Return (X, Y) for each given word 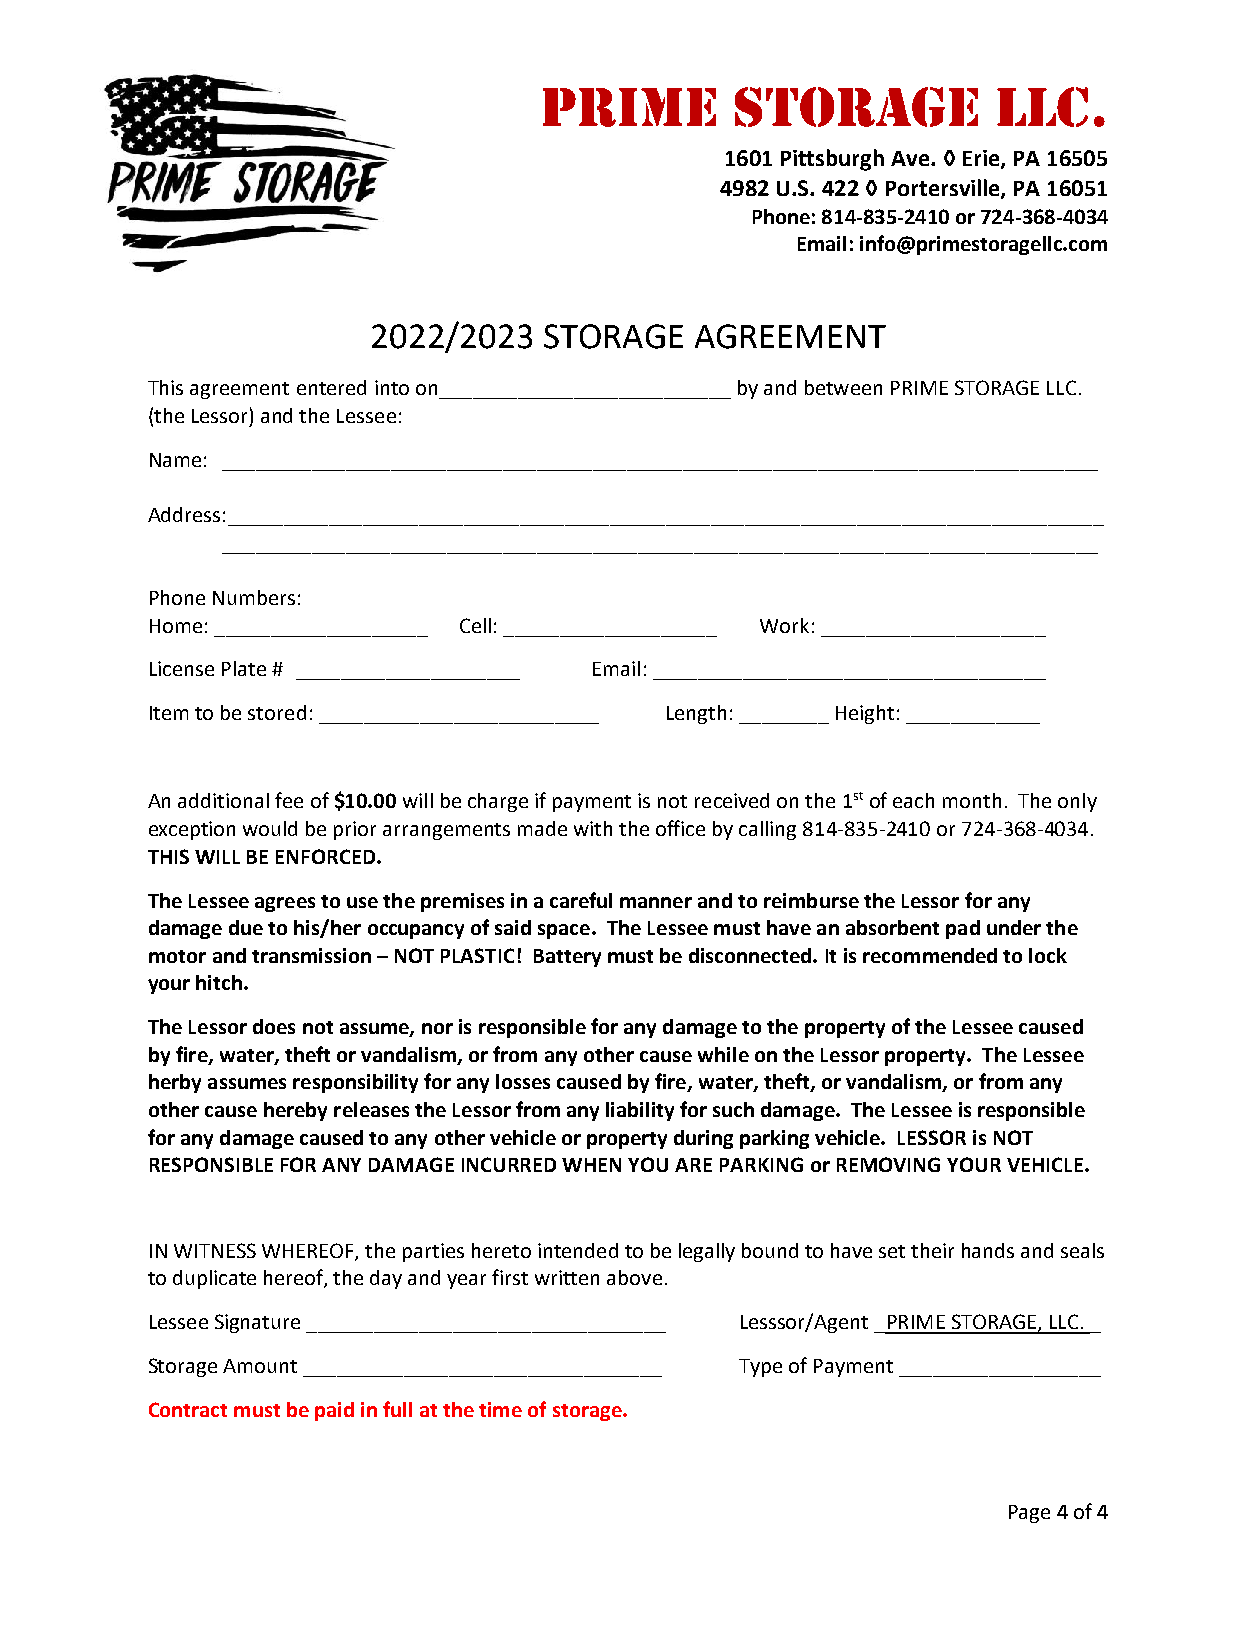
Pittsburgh (832, 160)
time (500, 1409)
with (593, 828)
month (972, 800)
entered (331, 387)
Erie (982, 159)
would (270, 828)
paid (334, 1411)
